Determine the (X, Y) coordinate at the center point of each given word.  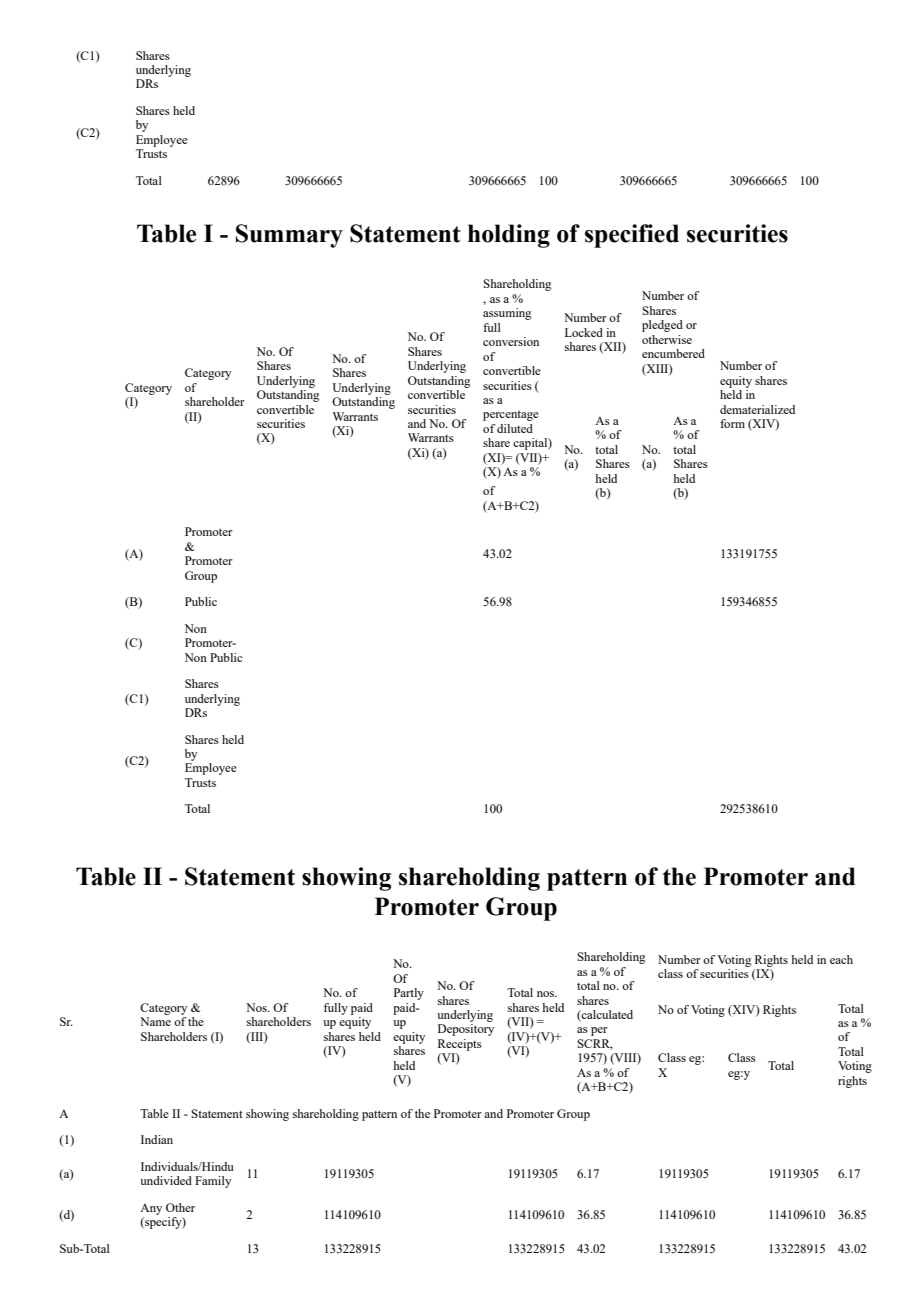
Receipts (460, 1045)
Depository (466, 1030)
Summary (289, 236)
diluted (515, 428)
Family (213, 1182)
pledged (662, 326)
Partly (409, 994)
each (841, 959)
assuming (507, 314)
